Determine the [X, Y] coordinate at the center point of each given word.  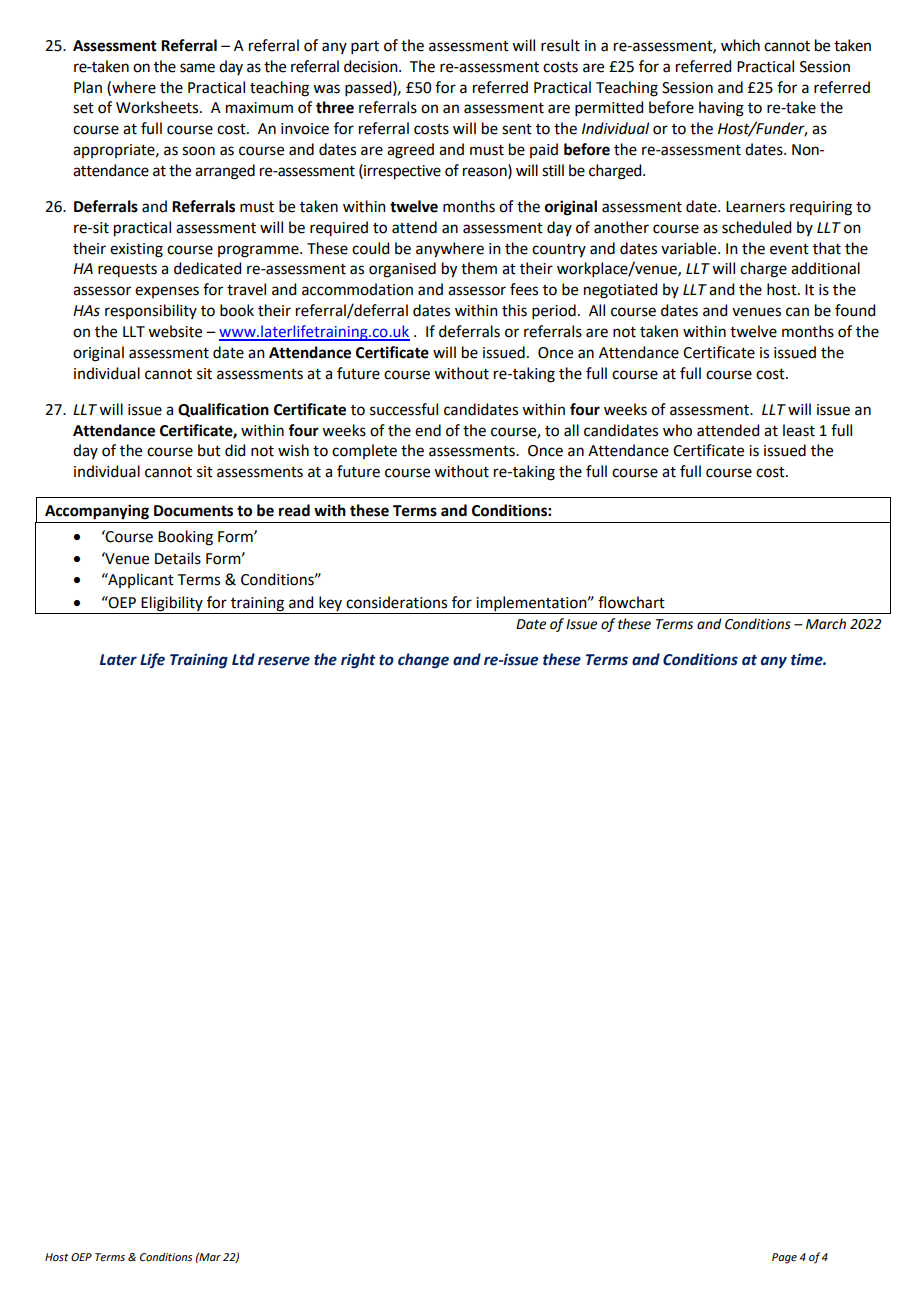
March [826, 624]
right [358, 660]
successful [404, 409]
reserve [284, 661]
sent [517, 129]
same [197, 68]
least [799, 430]
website [175, 331]
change [423, 661]
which [740, 45]
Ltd [243, 659]
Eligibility [172, 604]
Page [784, 1258]
